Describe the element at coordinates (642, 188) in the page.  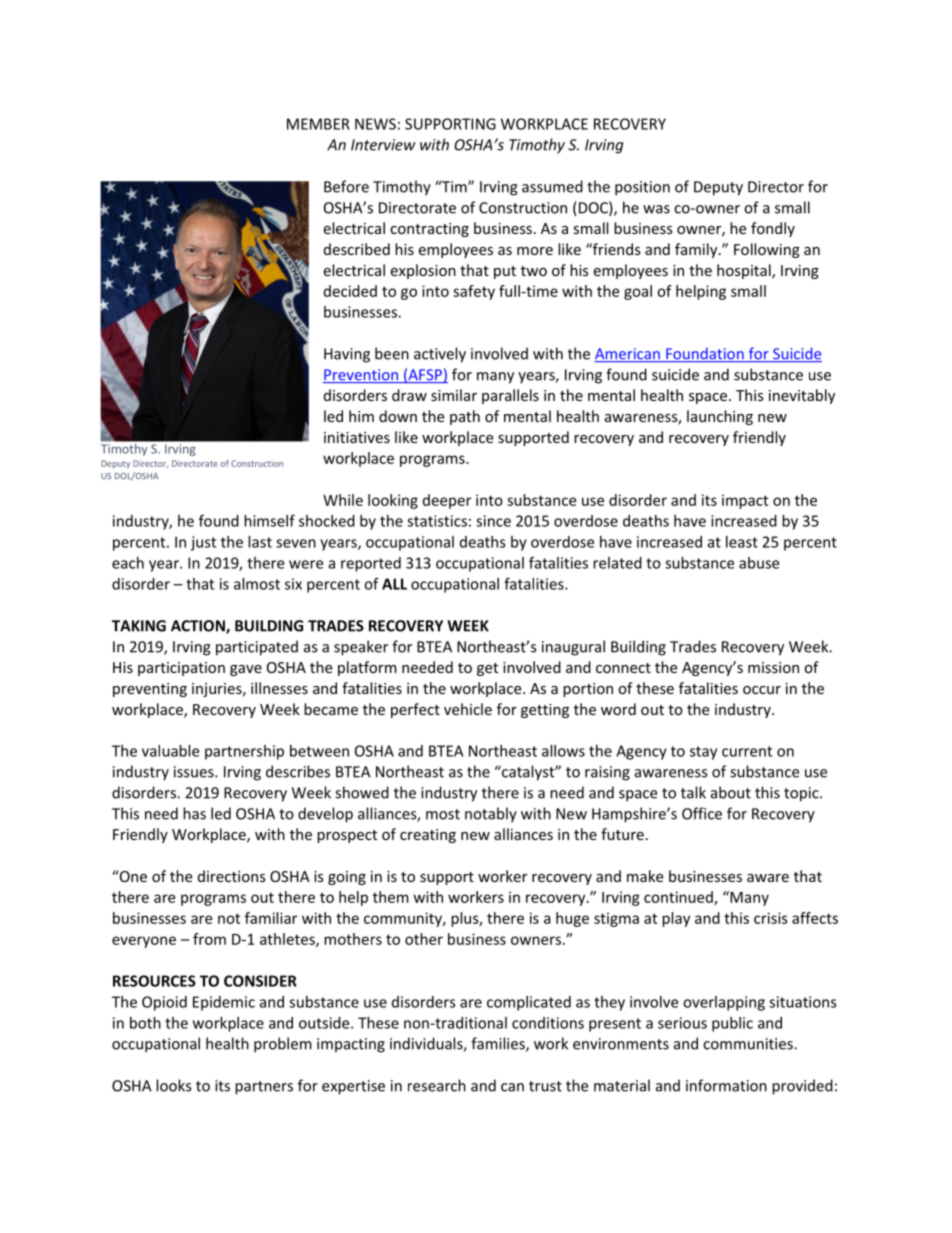
I see `position` at that location.
